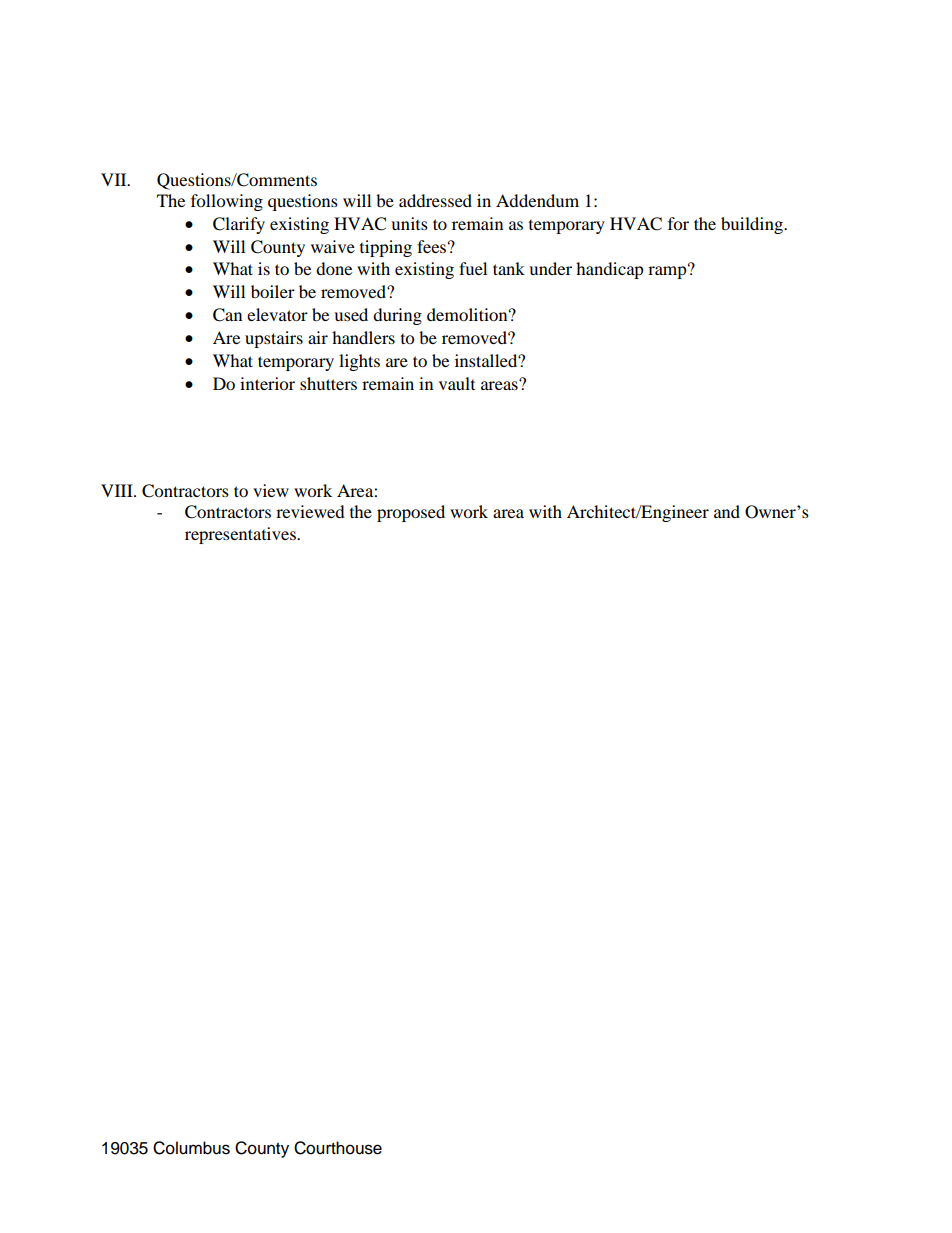 The width and height of the screenshot is (952, 1233). Describe the element at coordinates (191, 1148) in the screenshot. I see `Columbus` at that location.
